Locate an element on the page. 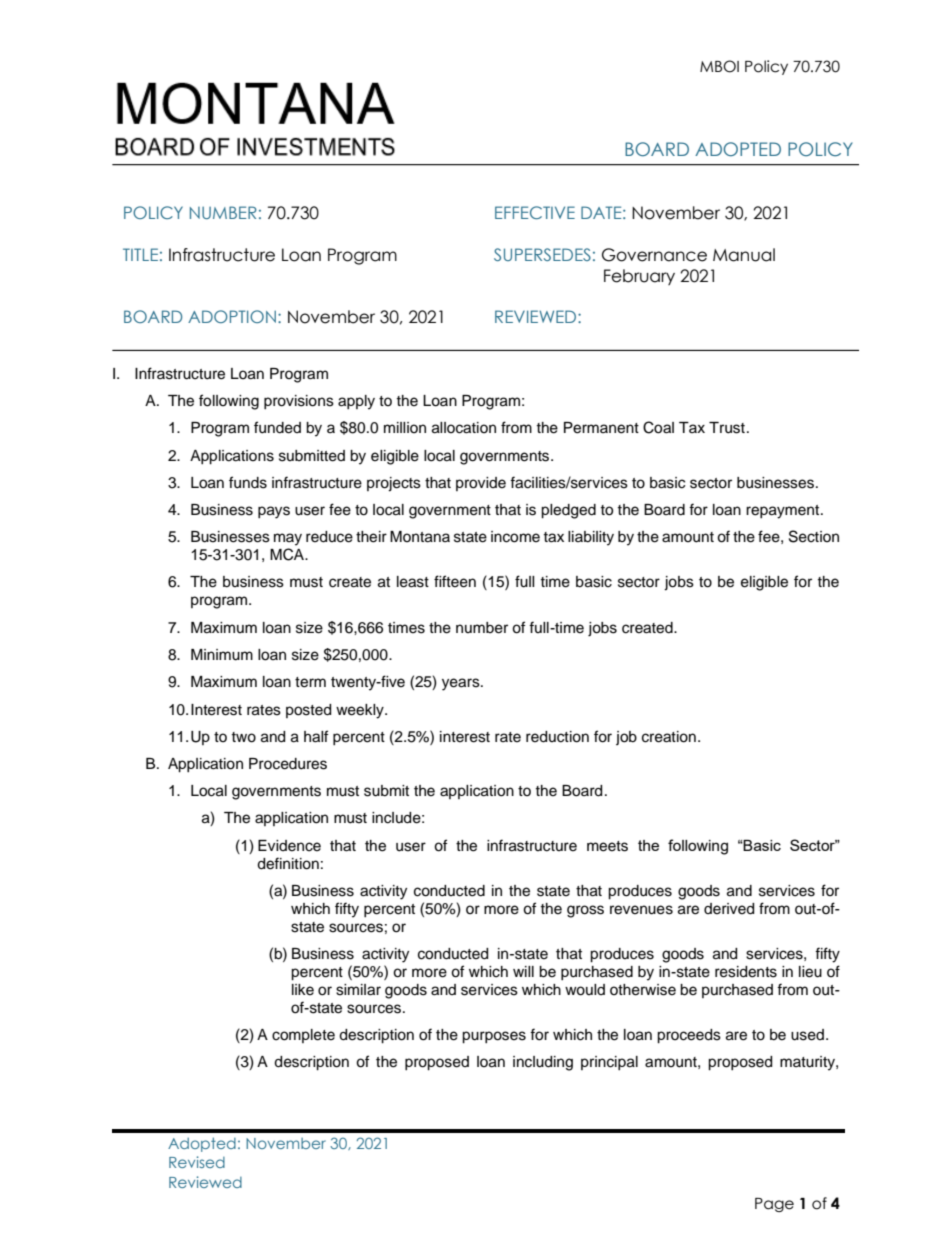 The width and height of the image is (952, 1233). TITLE is located at coordinates (140, 254).
